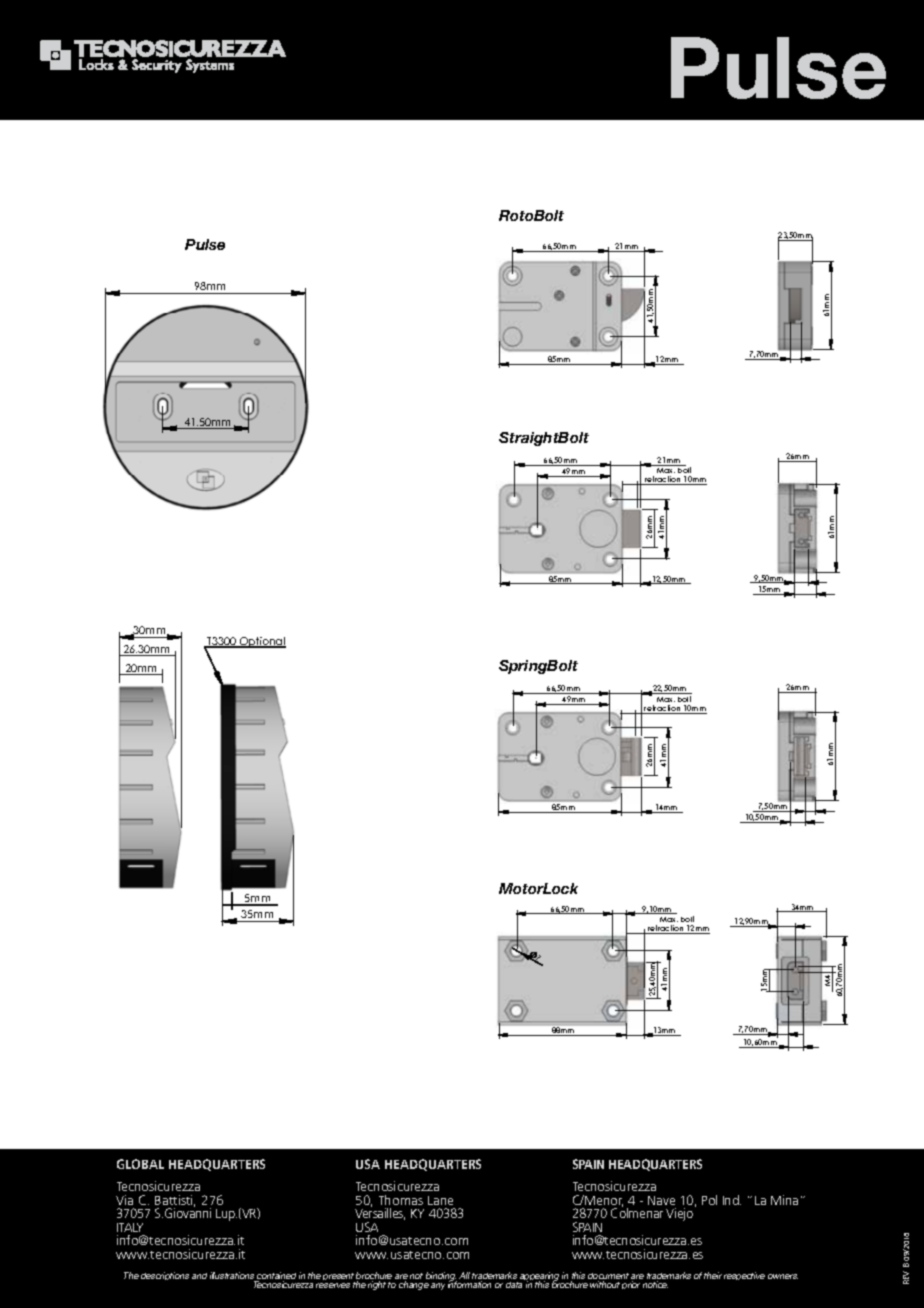  What do you see at coordinates (233, 1277) in the screenshot?
I see `illustrations` at bounding box center [233, 1277].
